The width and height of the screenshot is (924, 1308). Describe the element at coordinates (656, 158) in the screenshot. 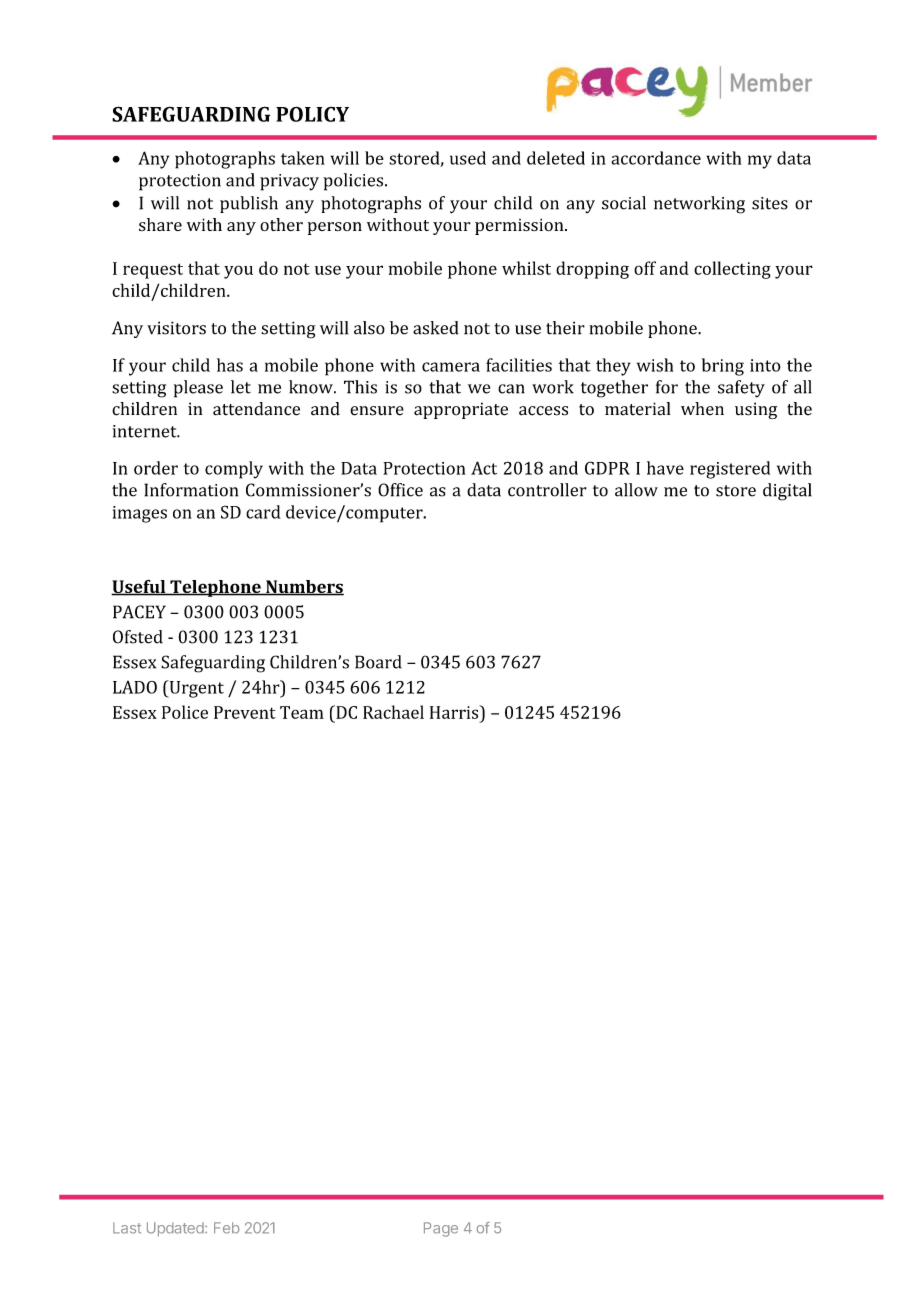

I see `accordance` at that location.
